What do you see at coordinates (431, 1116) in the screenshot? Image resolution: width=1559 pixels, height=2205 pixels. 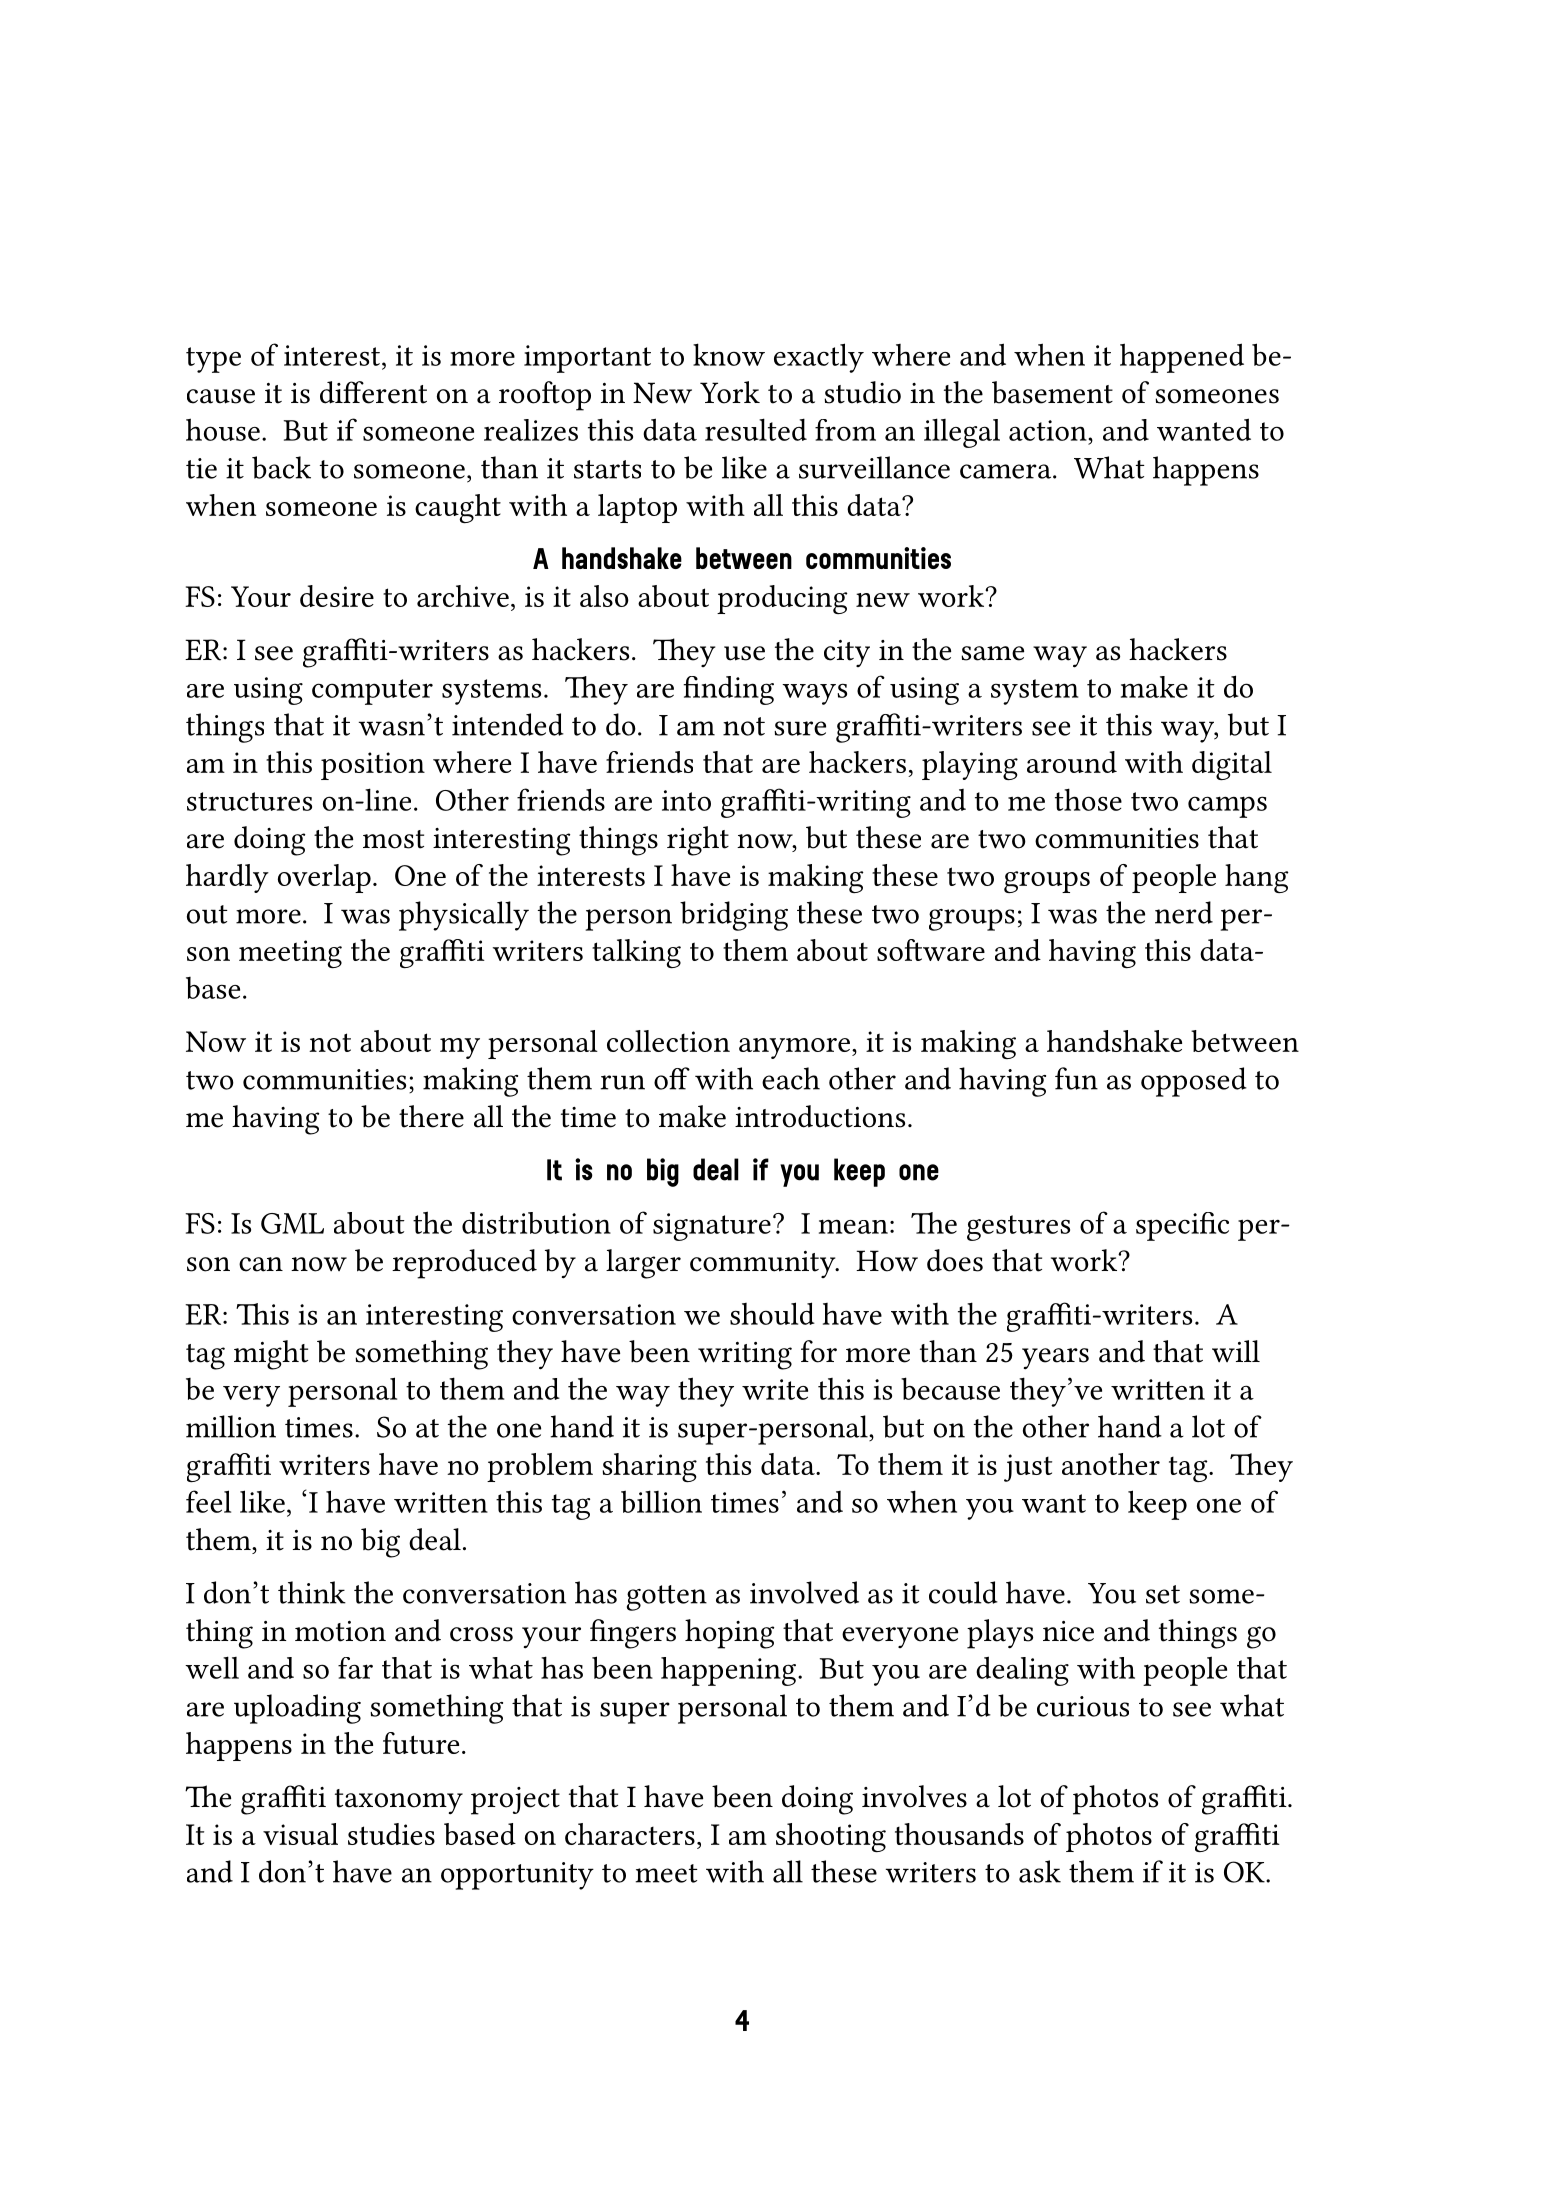 I see `there` at bounding box center [431, 1116].
